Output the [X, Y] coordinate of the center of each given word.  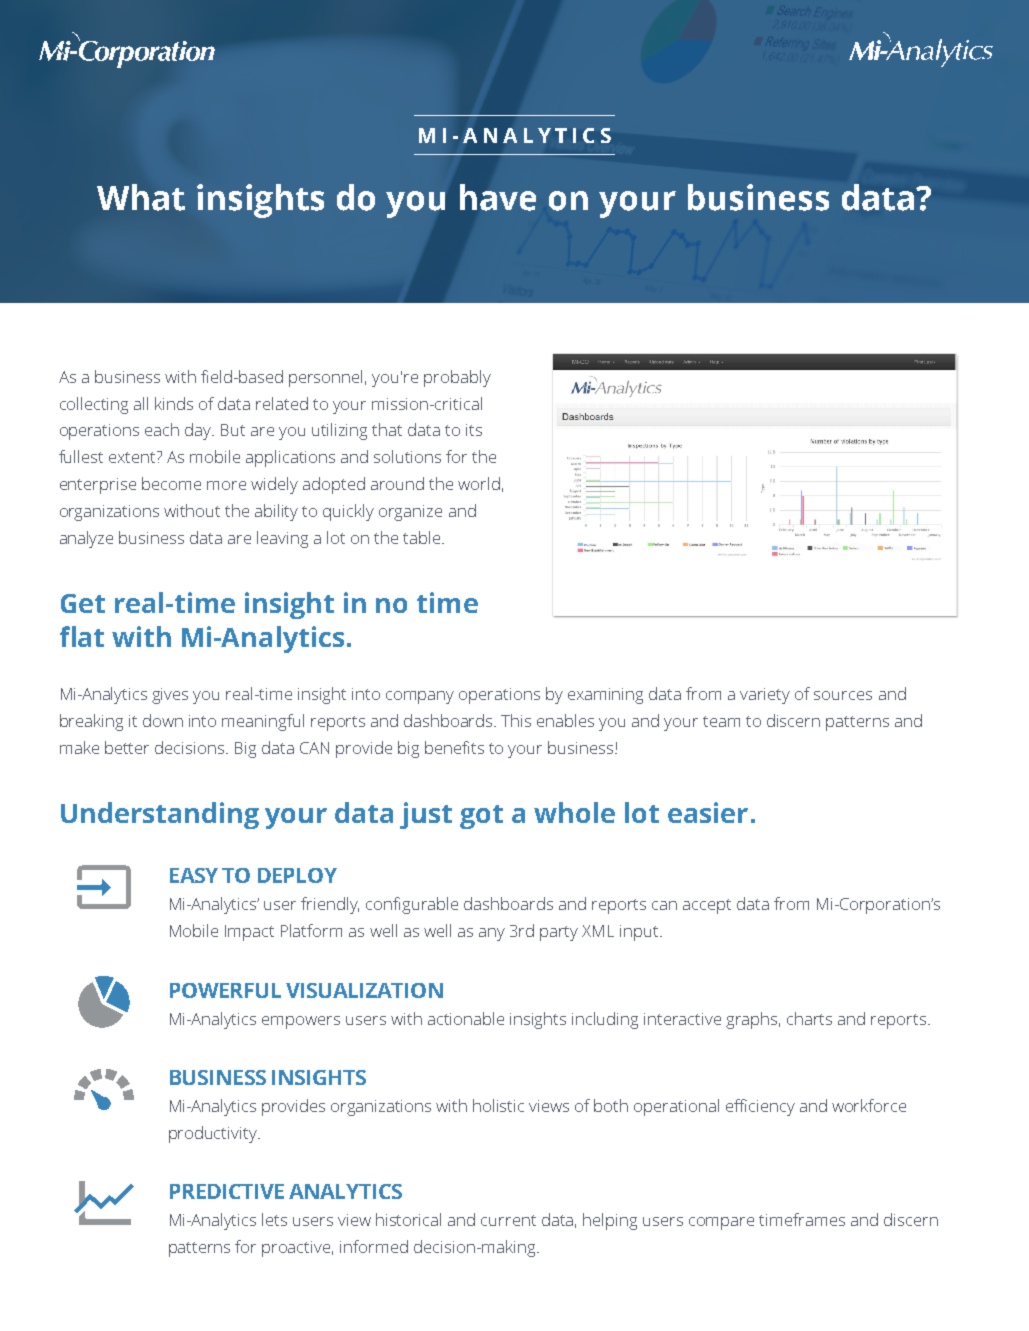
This [516, 720]
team [721, 721]
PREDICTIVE [227, 1191]
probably [457, 378]
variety [765, 696]
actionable [466, 1018]
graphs [753, 1020]
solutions [407, 456]
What [141, 197]
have [498, 197]
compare [721, 1223]
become [171, 483]
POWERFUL [225, 990]
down [163, 720]
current [508, 1220]
